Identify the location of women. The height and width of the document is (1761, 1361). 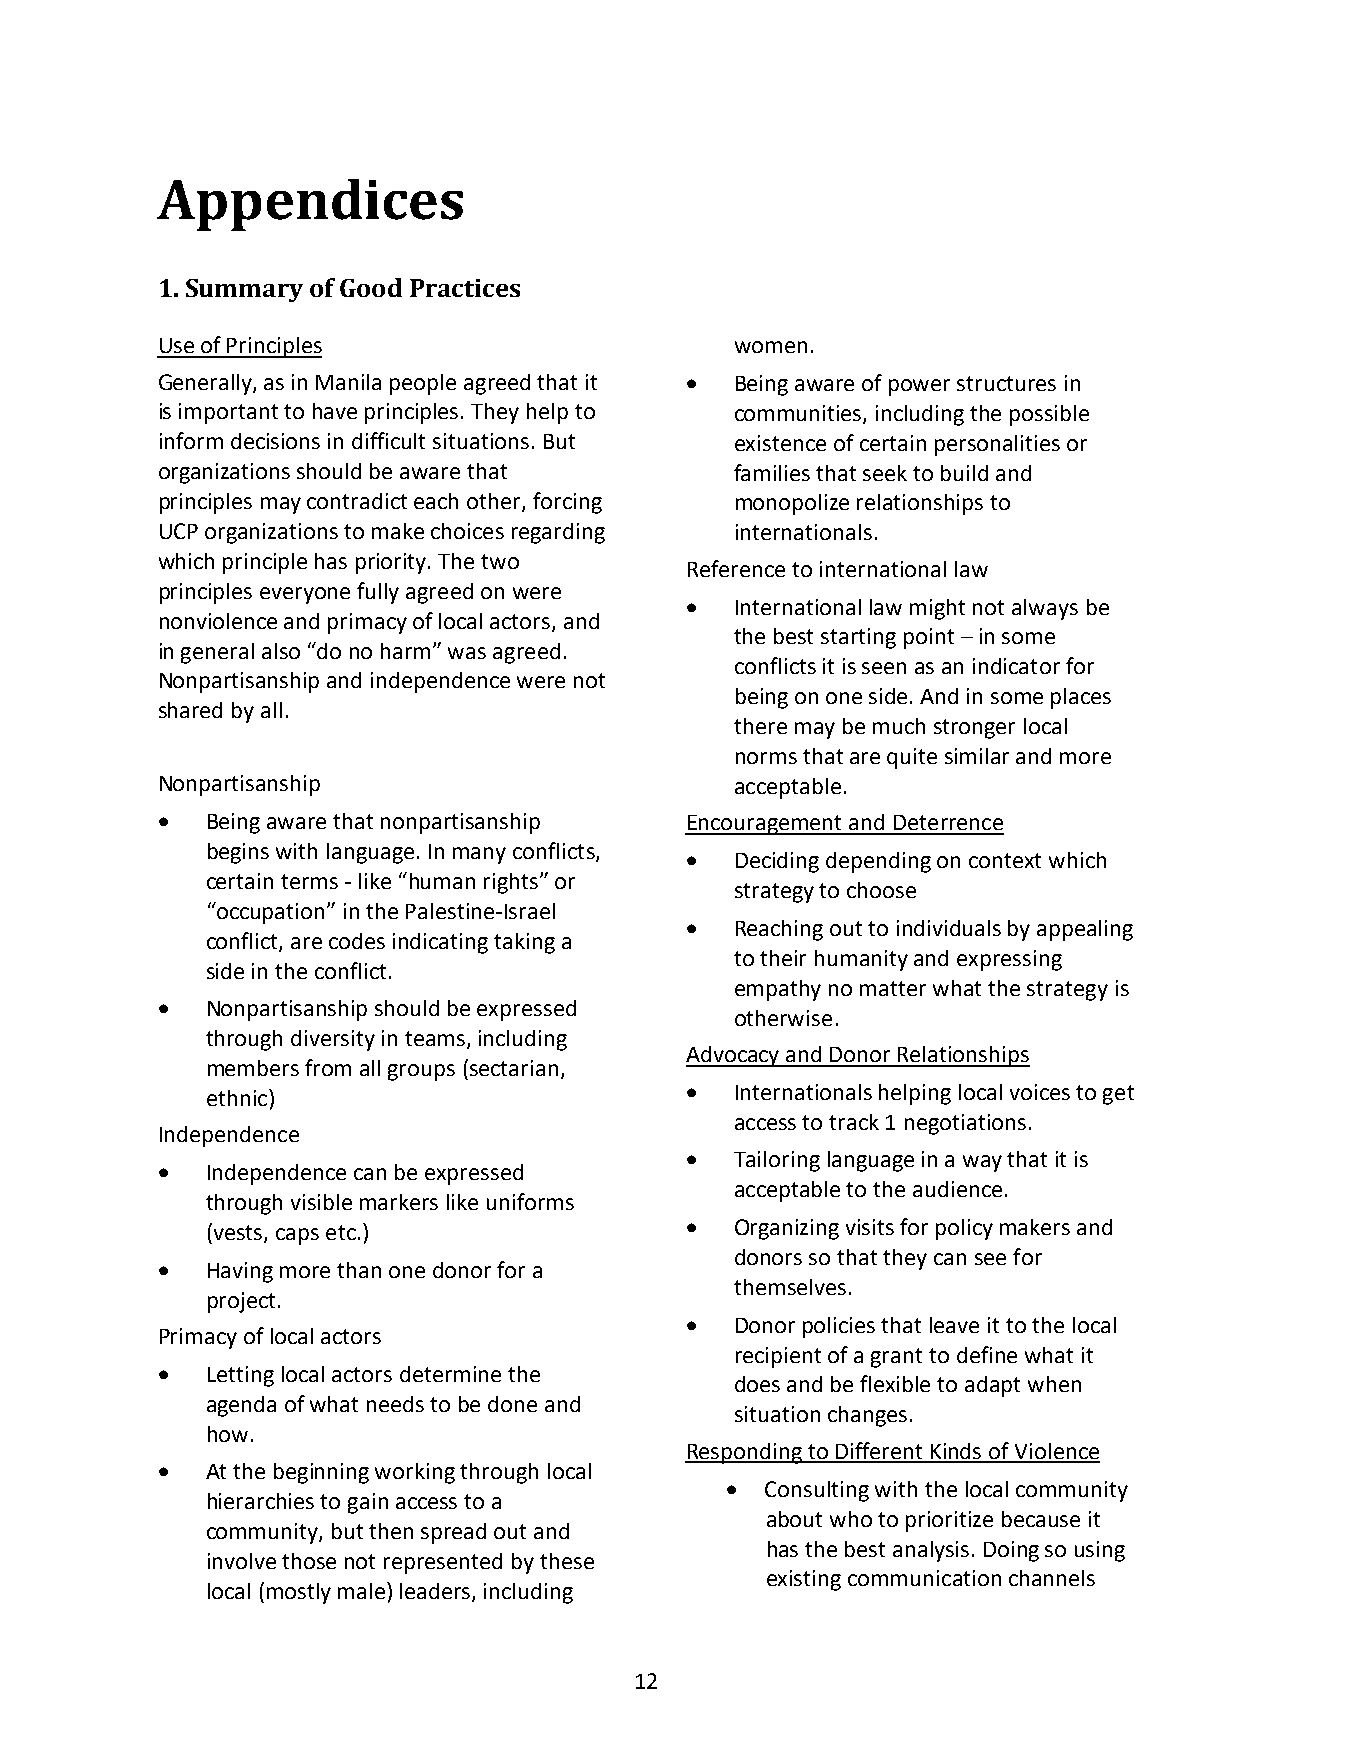
(771, 347).
